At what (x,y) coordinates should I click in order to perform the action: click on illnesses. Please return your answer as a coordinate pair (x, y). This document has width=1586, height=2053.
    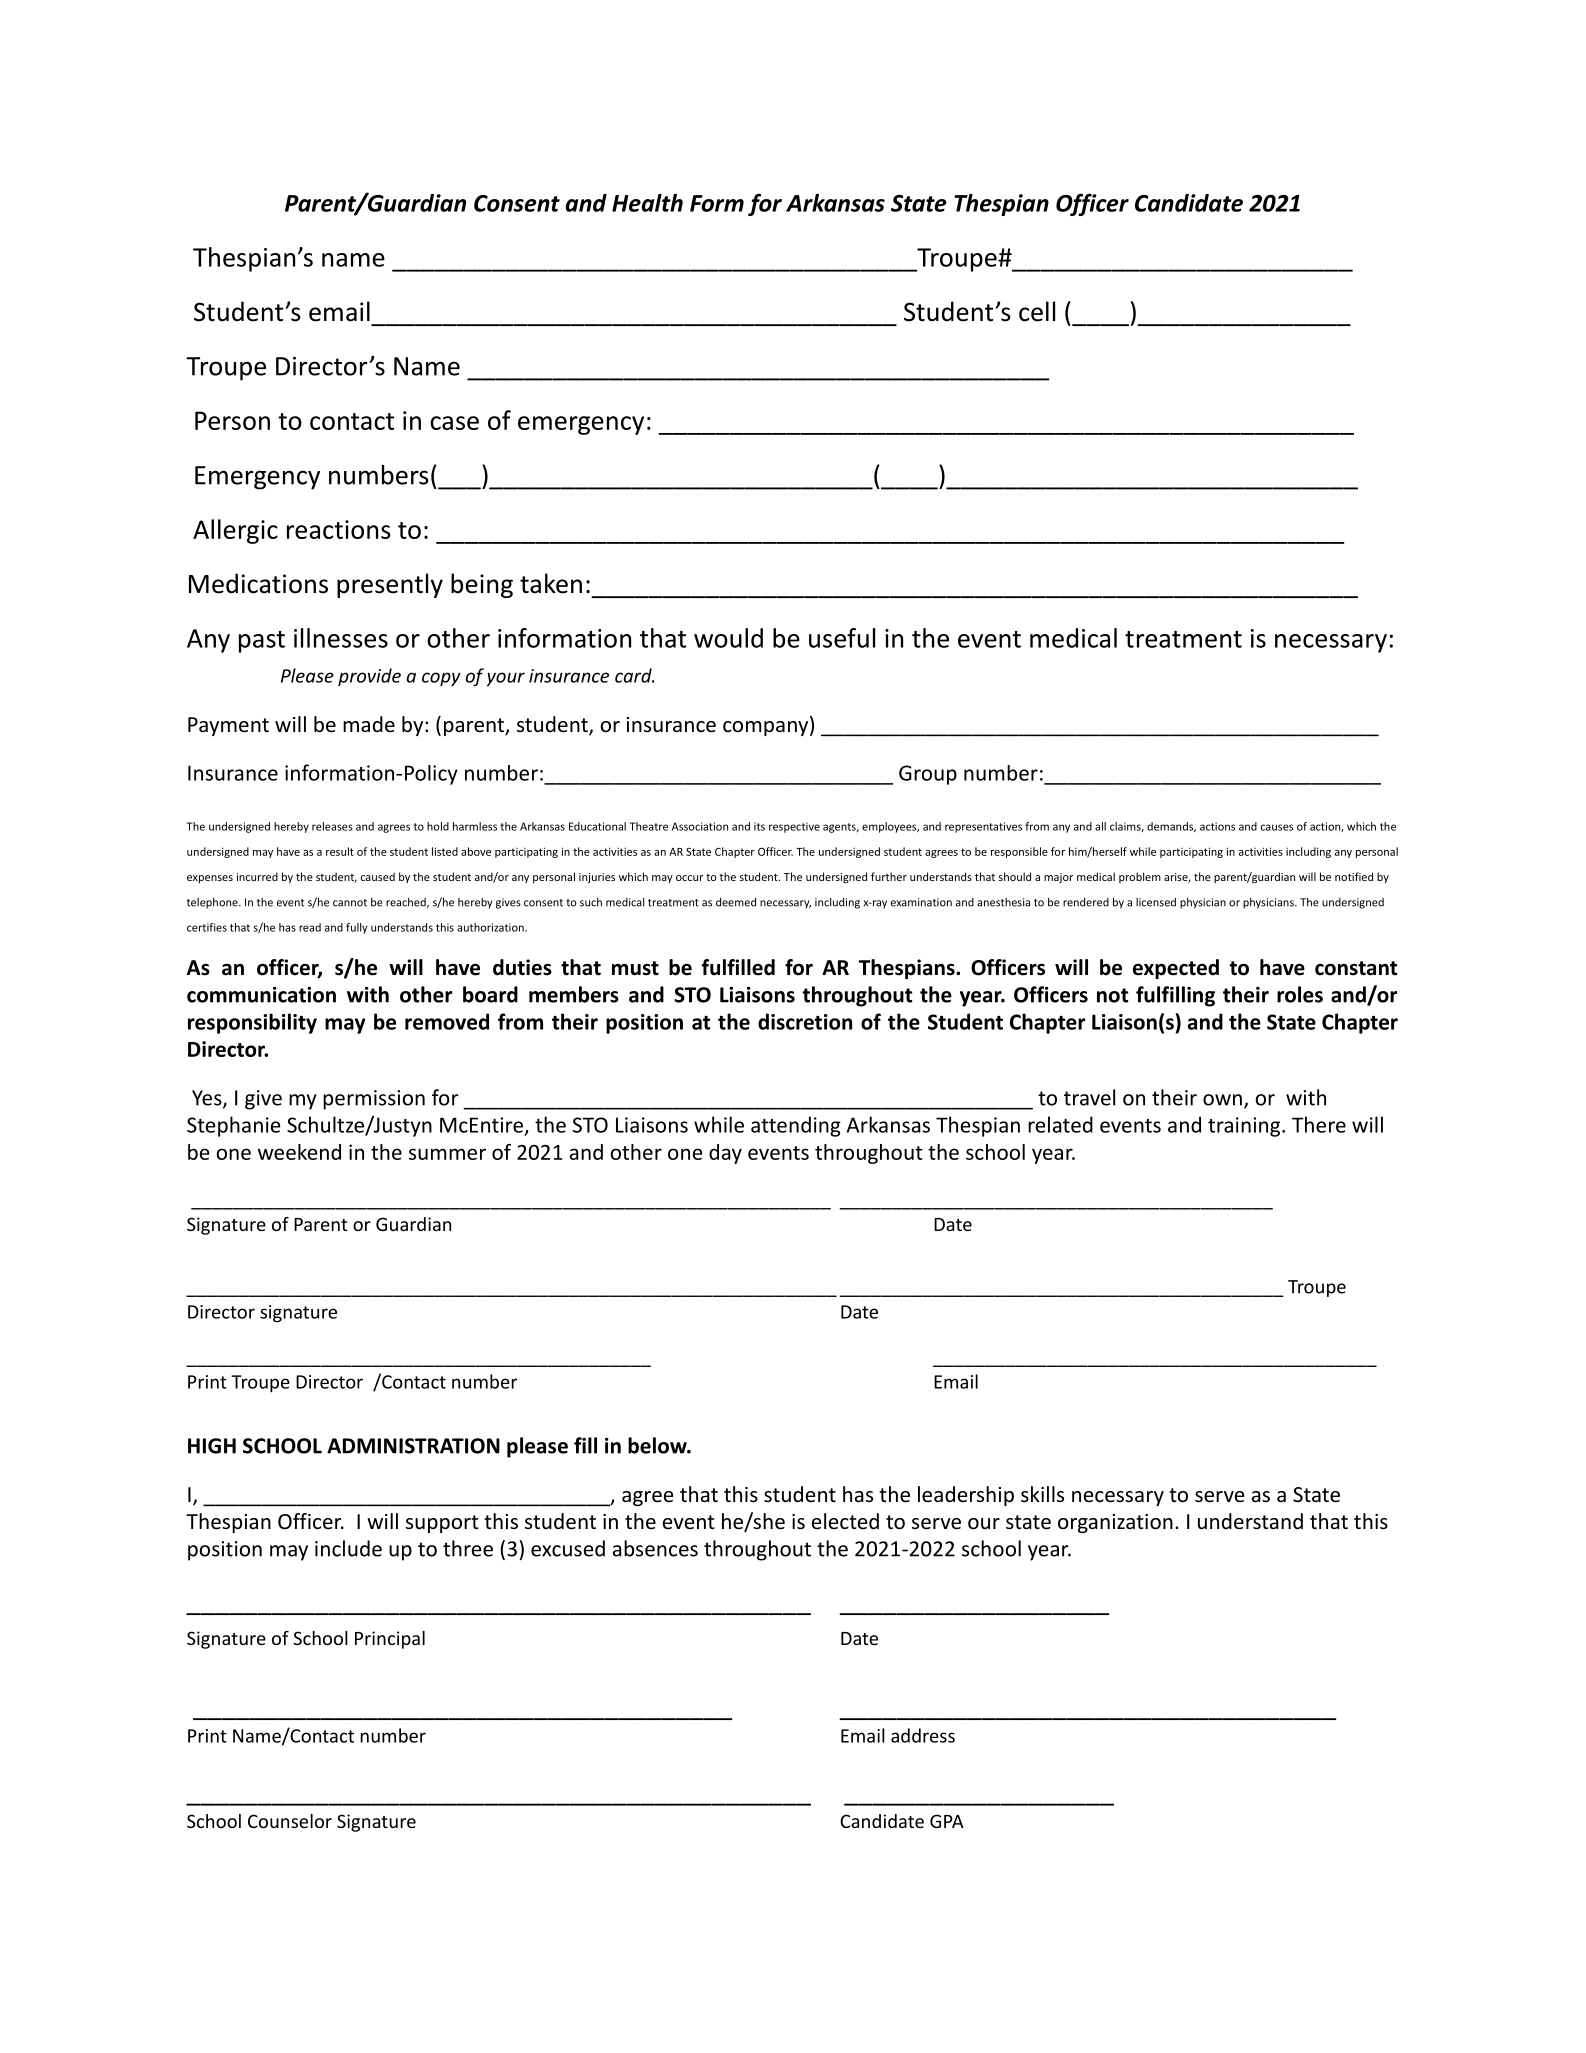
    Looking at the image, I should click on (341, 638).
